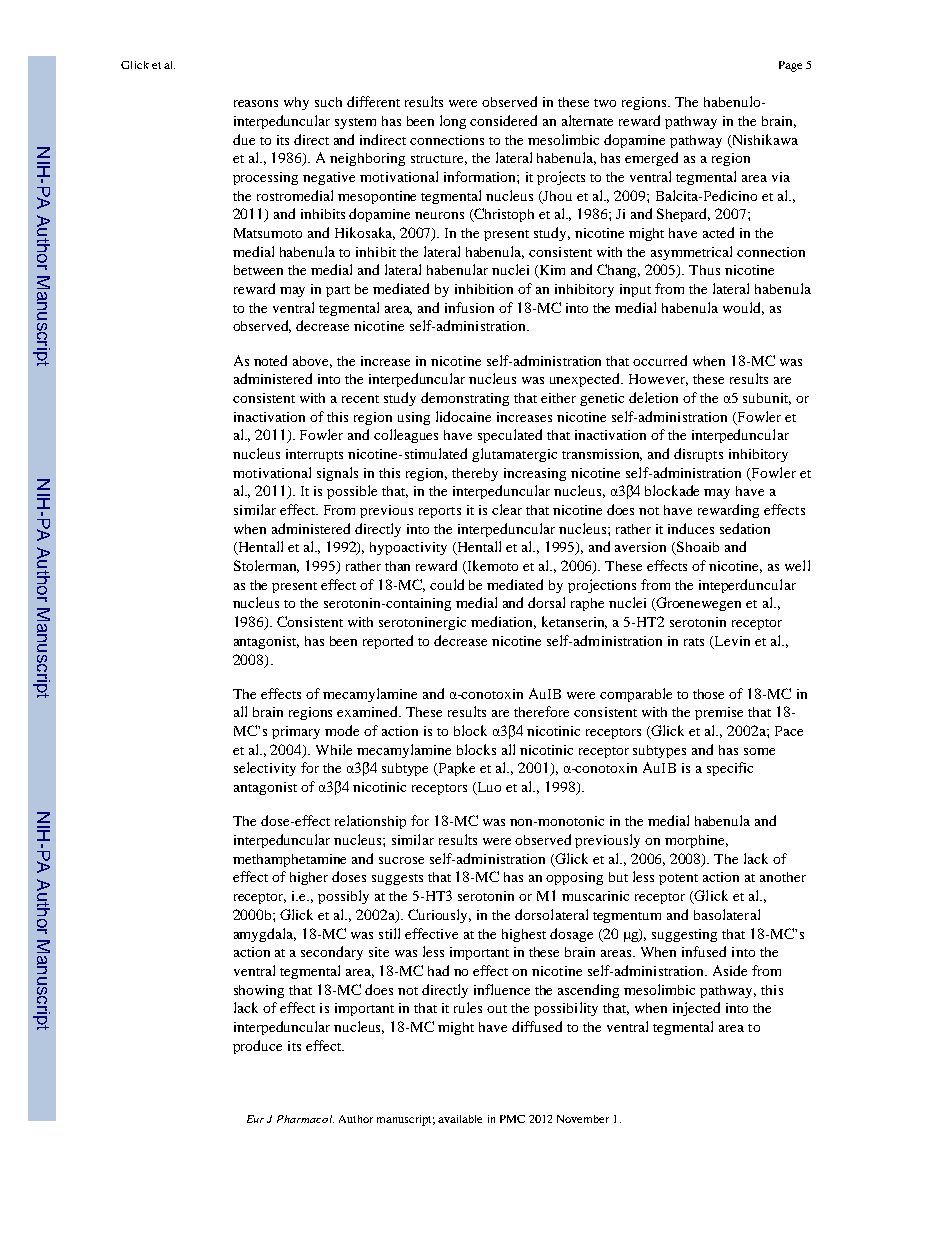 The height and width of the screenshot is (1233, 952). I want to click on dorsal, so click(546, 602).
